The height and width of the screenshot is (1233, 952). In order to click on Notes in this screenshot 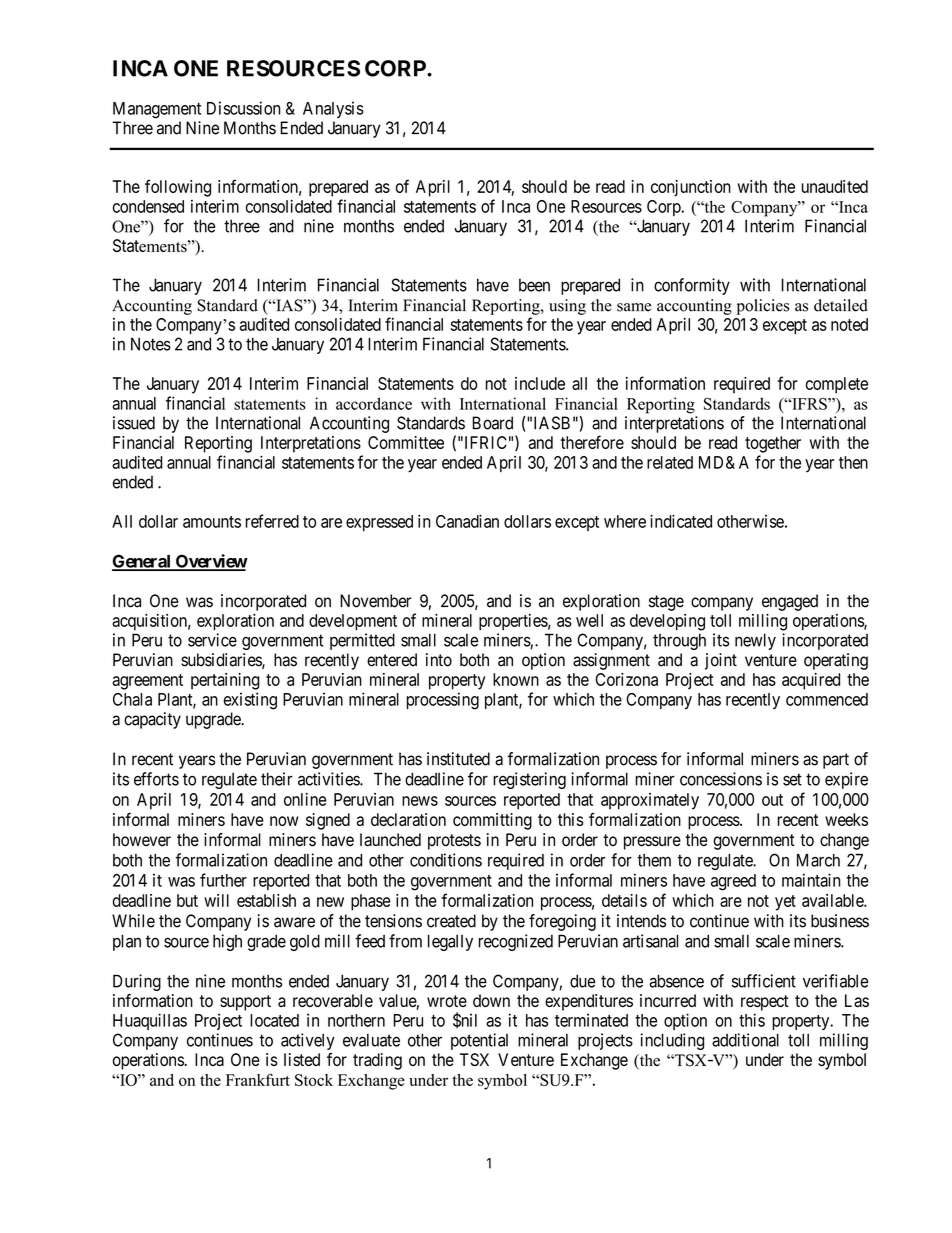, I will do `click(151, 344)`.
